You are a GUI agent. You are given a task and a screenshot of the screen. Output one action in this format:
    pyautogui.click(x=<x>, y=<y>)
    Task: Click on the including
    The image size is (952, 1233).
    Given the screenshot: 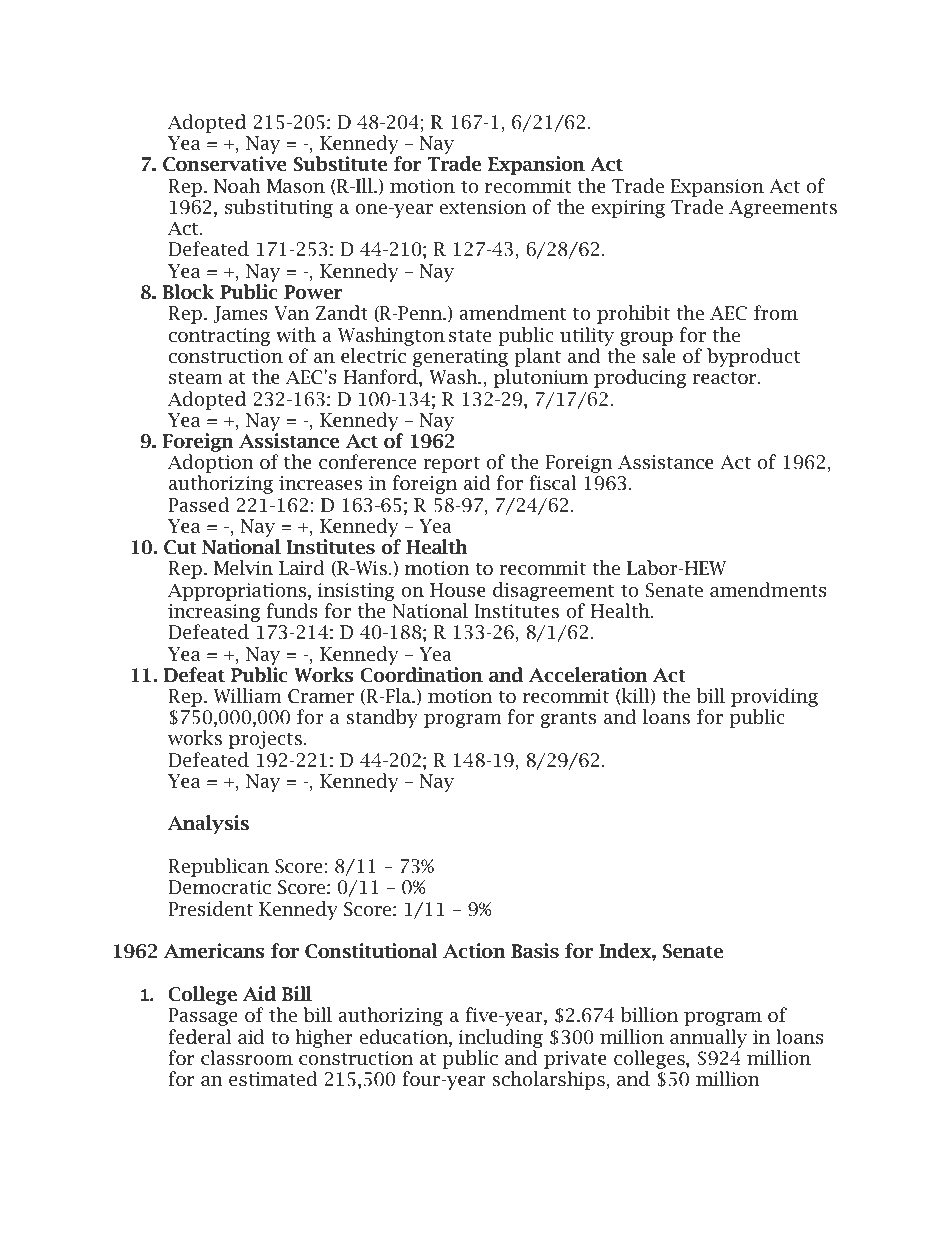 What is the action you would take?
    pyautogui.click(x=501, y=1038)
